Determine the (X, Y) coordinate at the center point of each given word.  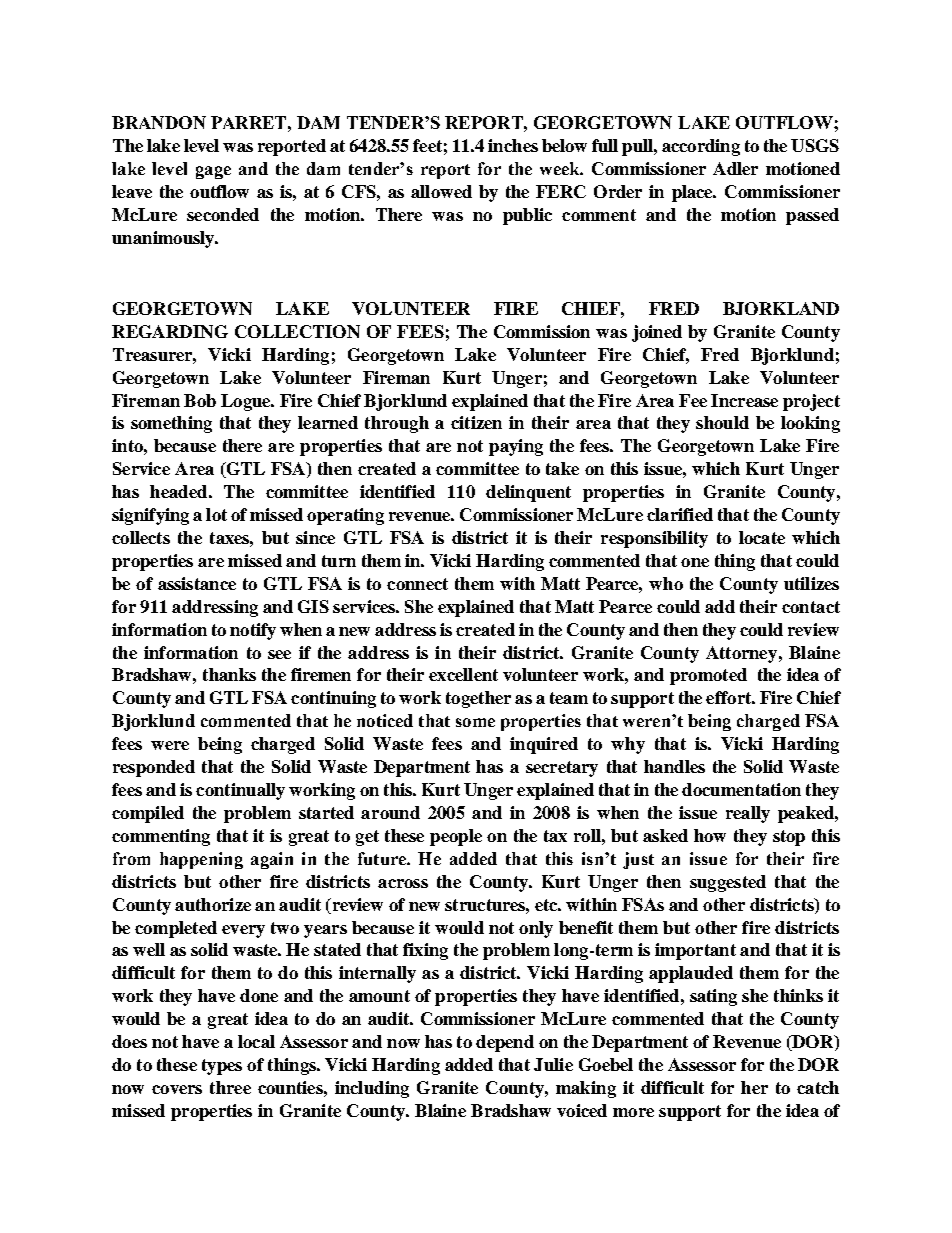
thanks (229, 674)
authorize (213, 904)
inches (513, 145)
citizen (476, 422)
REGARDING (170, 331)
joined (657, 333)
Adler (735, 168)
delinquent (528, 493)
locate (762, 537)
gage (213, 172)
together (478, 699)
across (403, 883)
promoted (708, 676)
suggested (728, 883)
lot (216, 514)
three (230, 1087)
